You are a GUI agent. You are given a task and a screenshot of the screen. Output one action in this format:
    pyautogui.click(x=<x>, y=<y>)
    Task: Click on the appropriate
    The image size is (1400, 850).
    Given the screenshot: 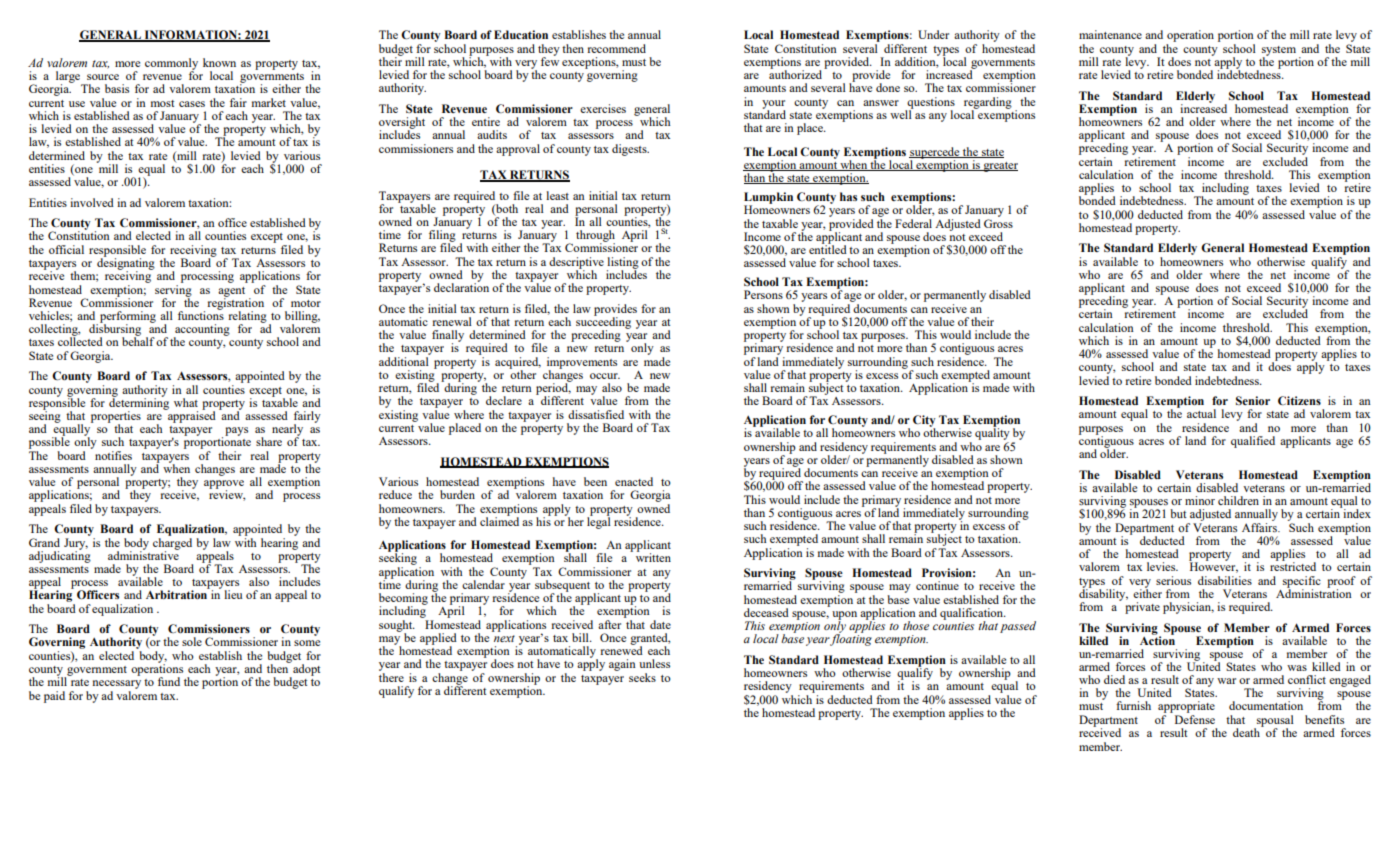 What is the action you would take?
    pyautogui.click(x=1186, y=708)
